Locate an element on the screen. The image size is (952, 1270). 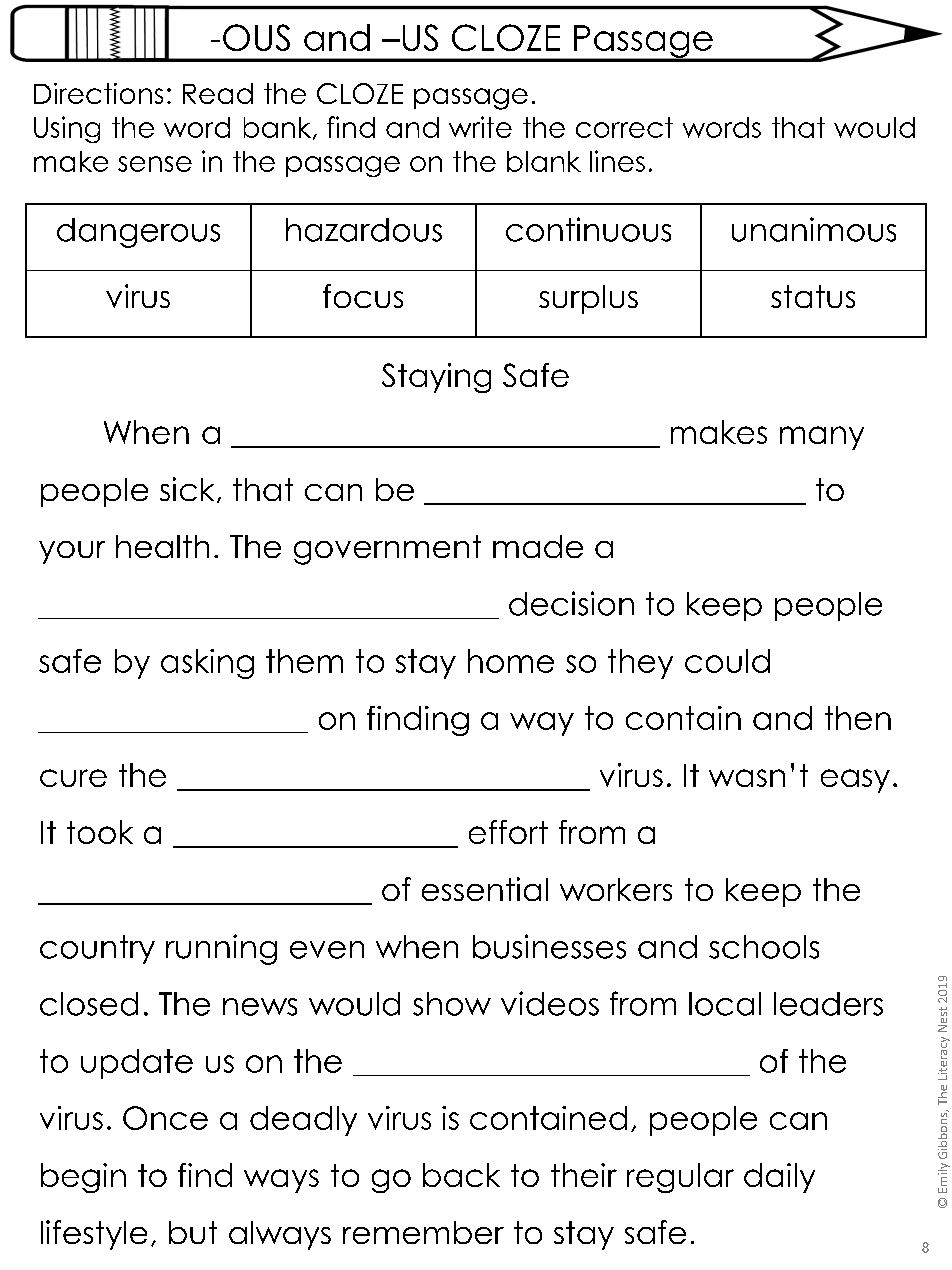
took is located at coordinates (100, 832).
